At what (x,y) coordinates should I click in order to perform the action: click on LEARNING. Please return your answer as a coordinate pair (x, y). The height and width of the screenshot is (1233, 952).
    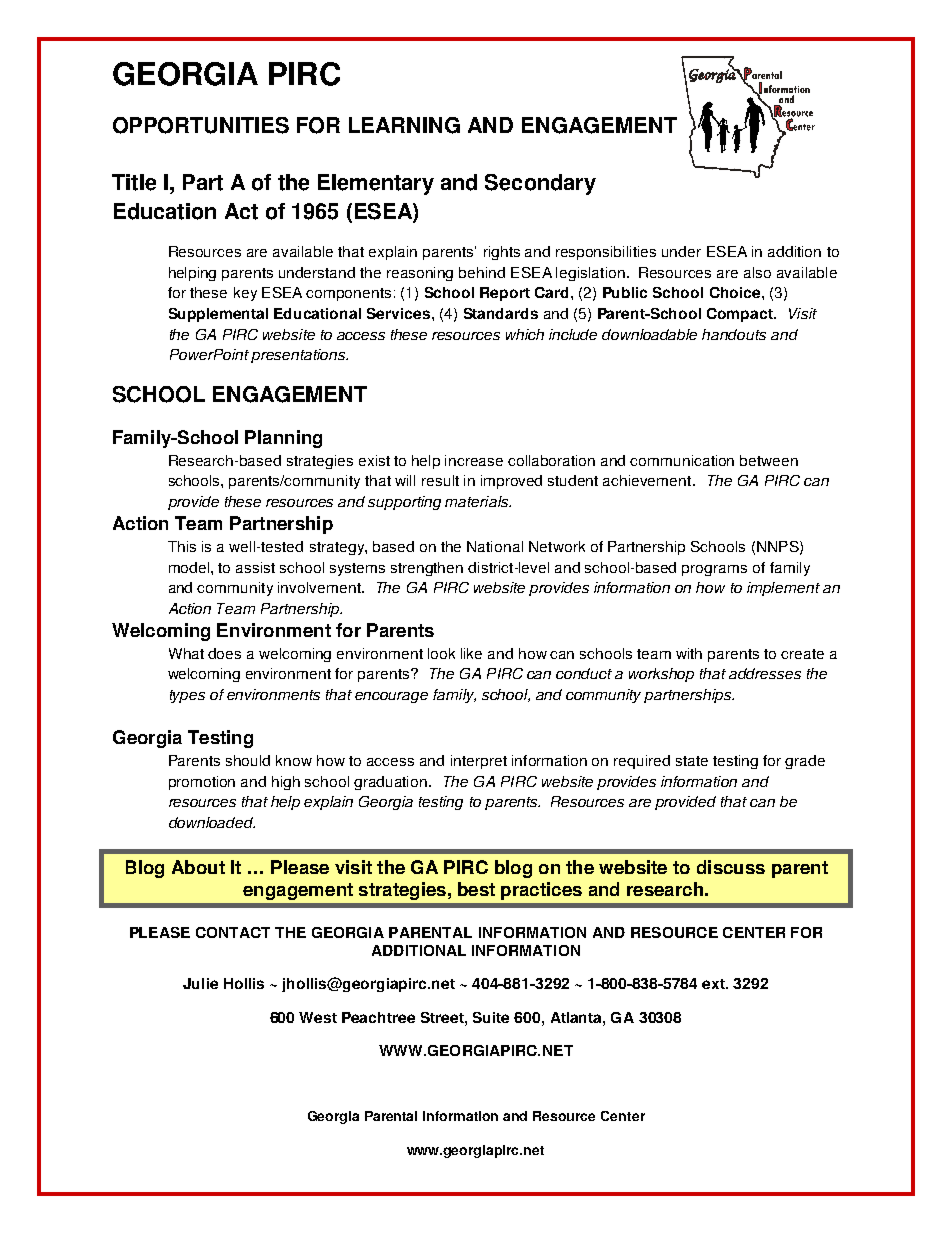
    Looking at the image, I should click on (404, 125).
